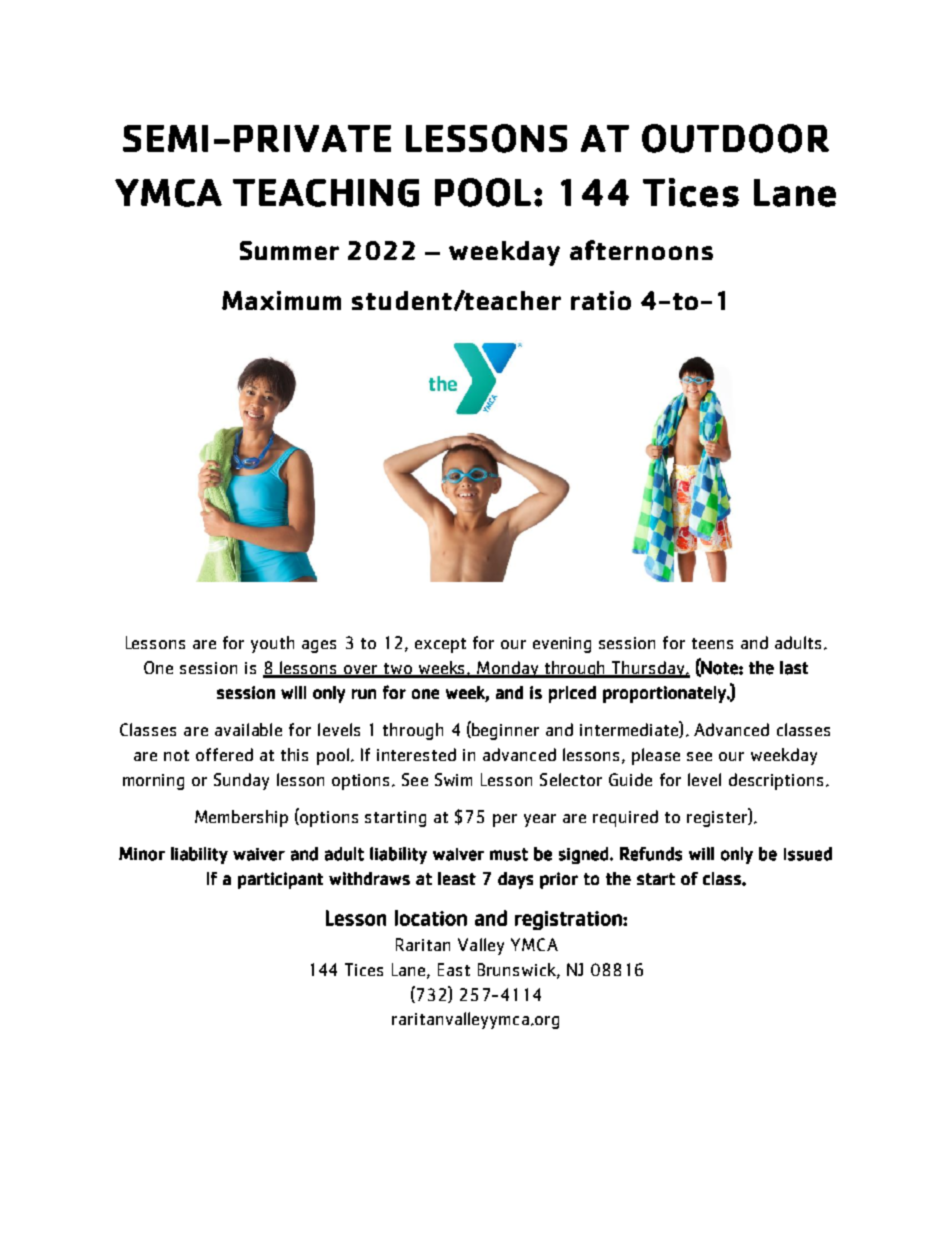 The image size is (952, 1233). I want to click on TEACHING, so click(326, 193).
